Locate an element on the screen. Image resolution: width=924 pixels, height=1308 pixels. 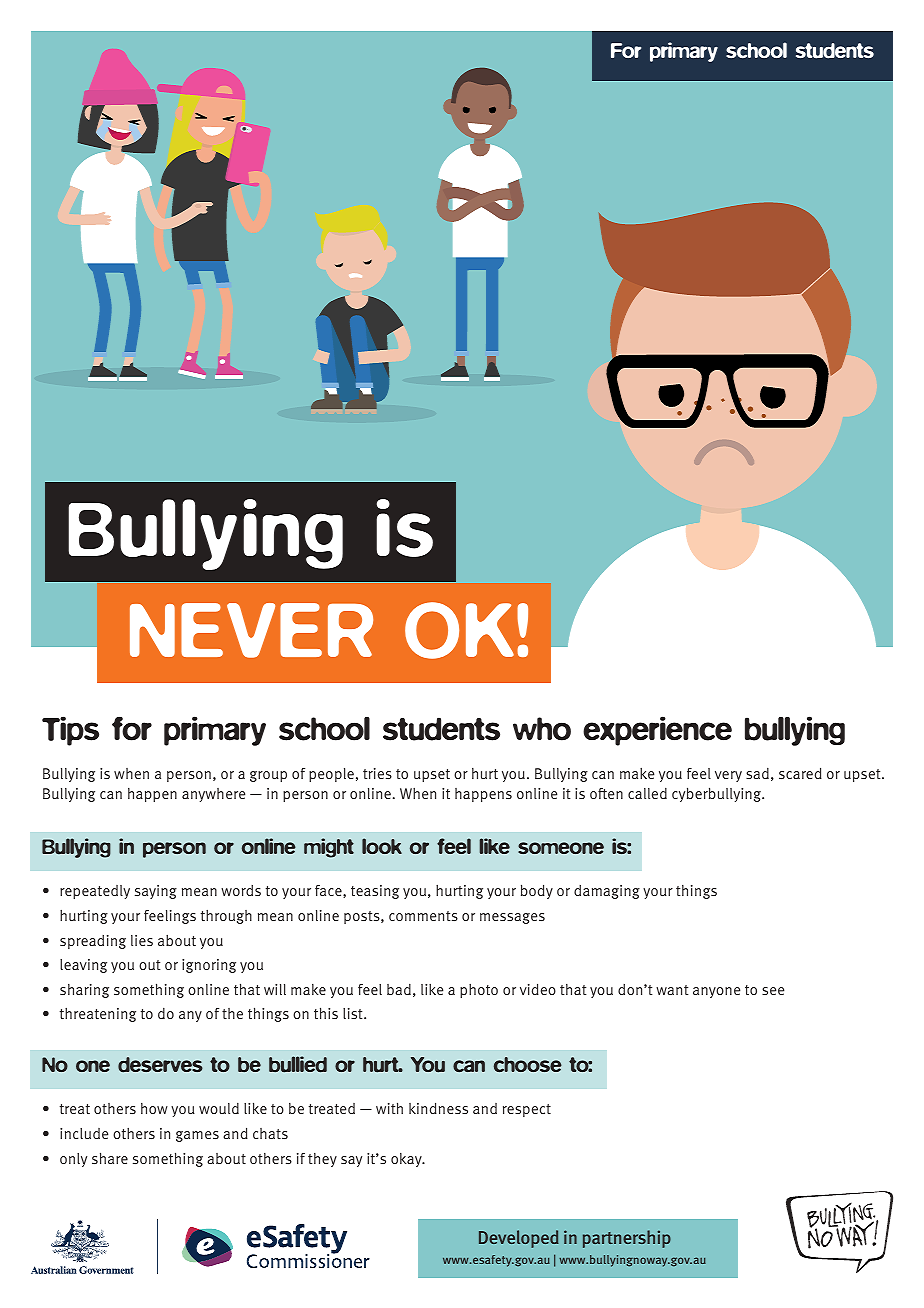
damaging is located at coordinates (607, 892).
